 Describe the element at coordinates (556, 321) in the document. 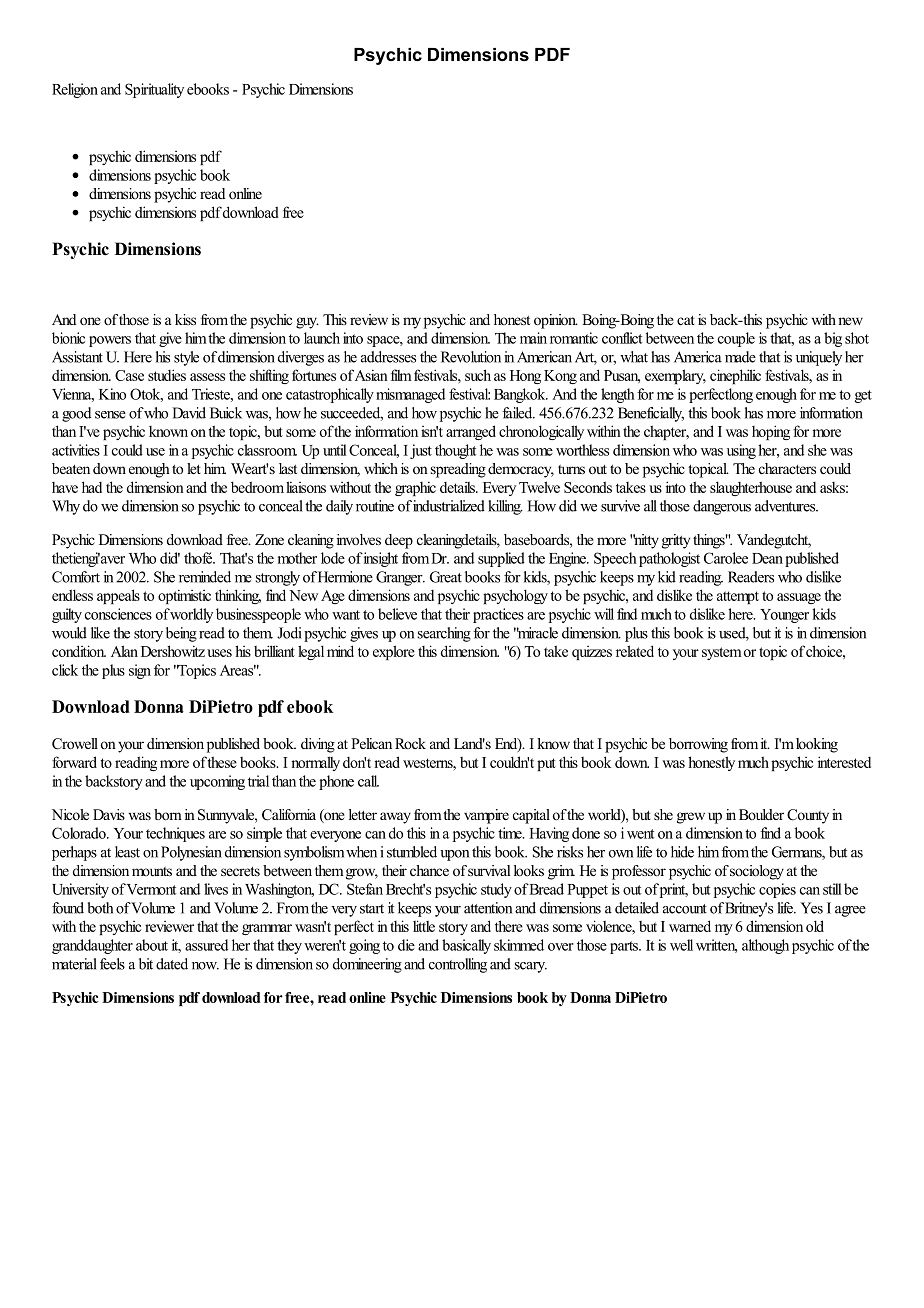

I see `opinion` at that location.
